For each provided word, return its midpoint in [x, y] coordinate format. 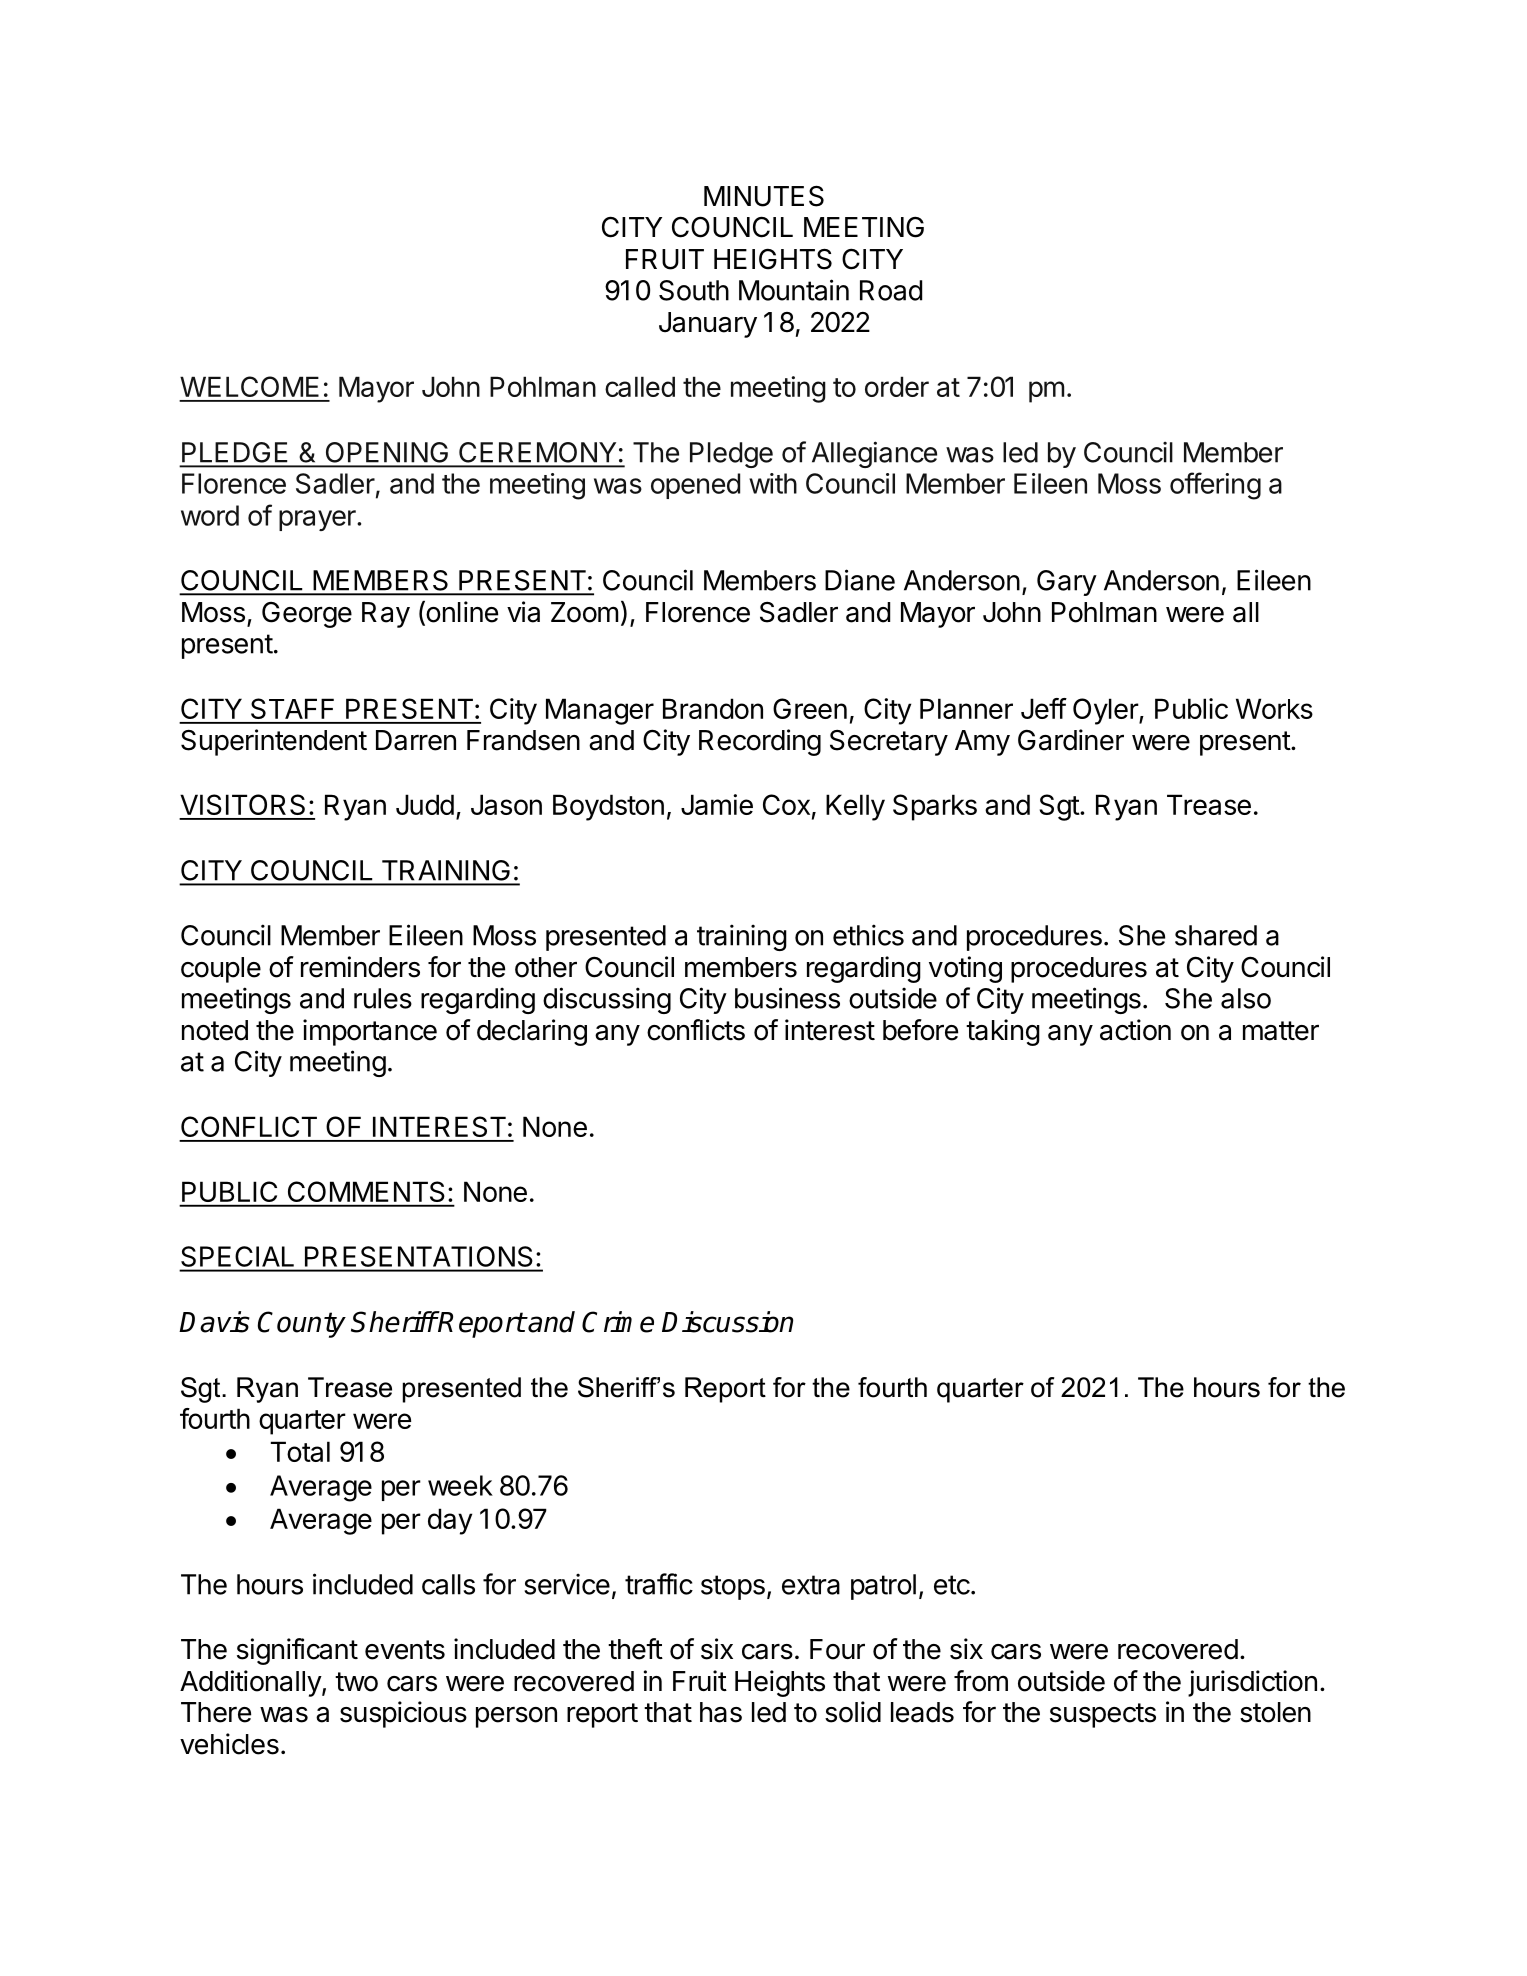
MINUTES [764, 196]
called [640, 386]
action [1135, 1030]
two [356, 1682]
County [302, 1324]
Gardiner [1071, 740]
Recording [760, 742]
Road [891, 290]
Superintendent [274, 742]
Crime [618, 1322]
